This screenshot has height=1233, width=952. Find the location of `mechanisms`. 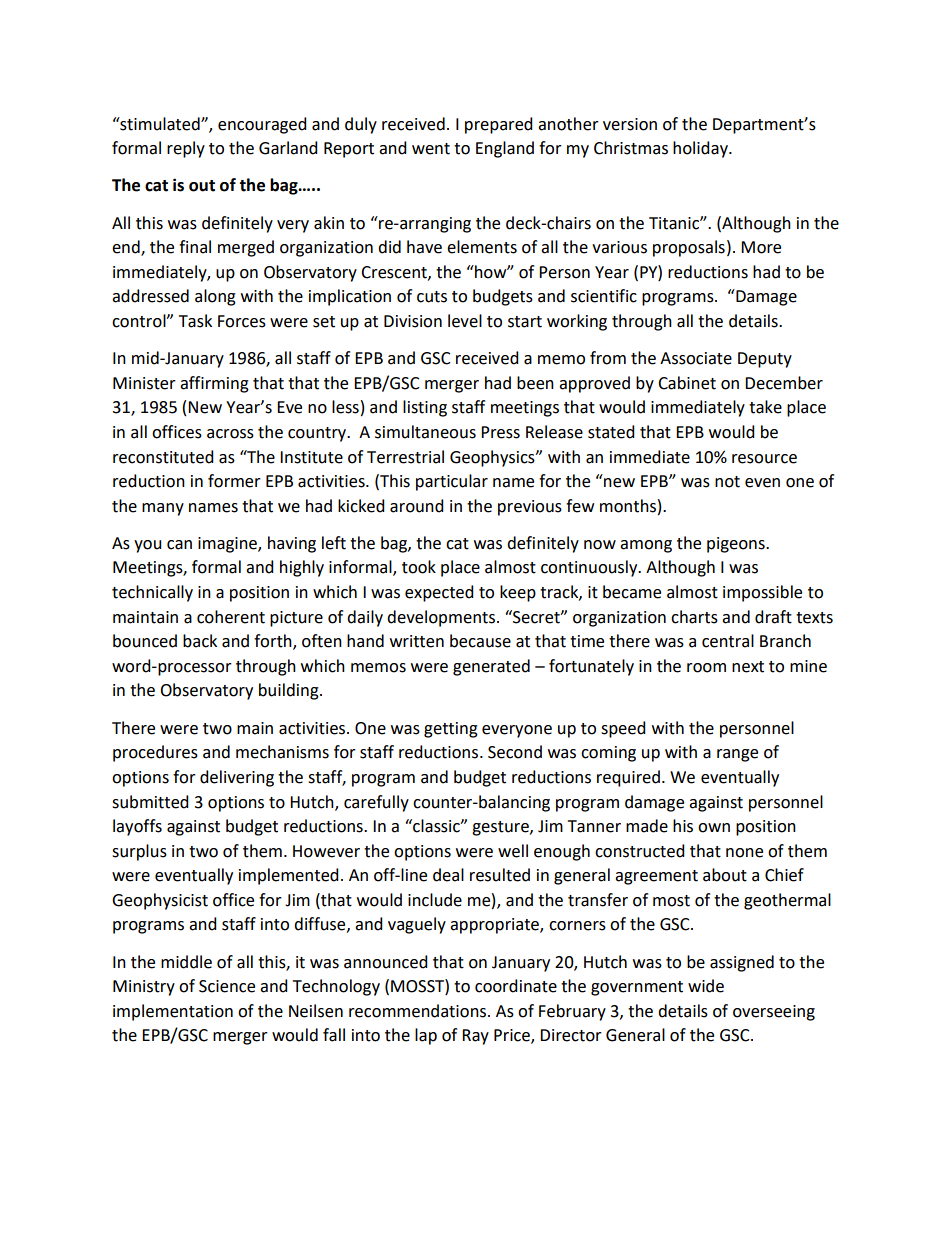

mechanisms is located at coordinates (282, 752).
